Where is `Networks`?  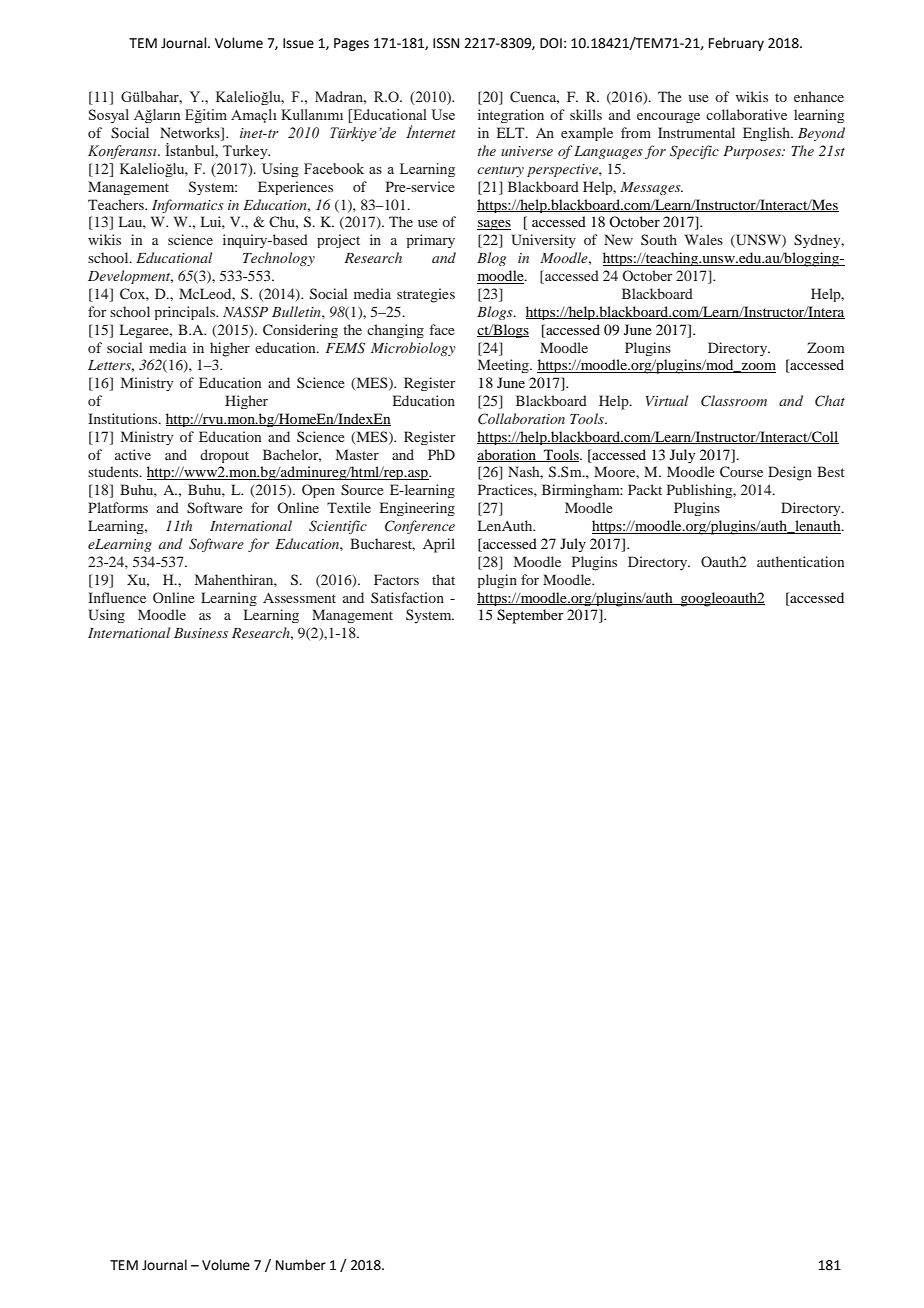
Networks is located at coordinates (191, 134).
